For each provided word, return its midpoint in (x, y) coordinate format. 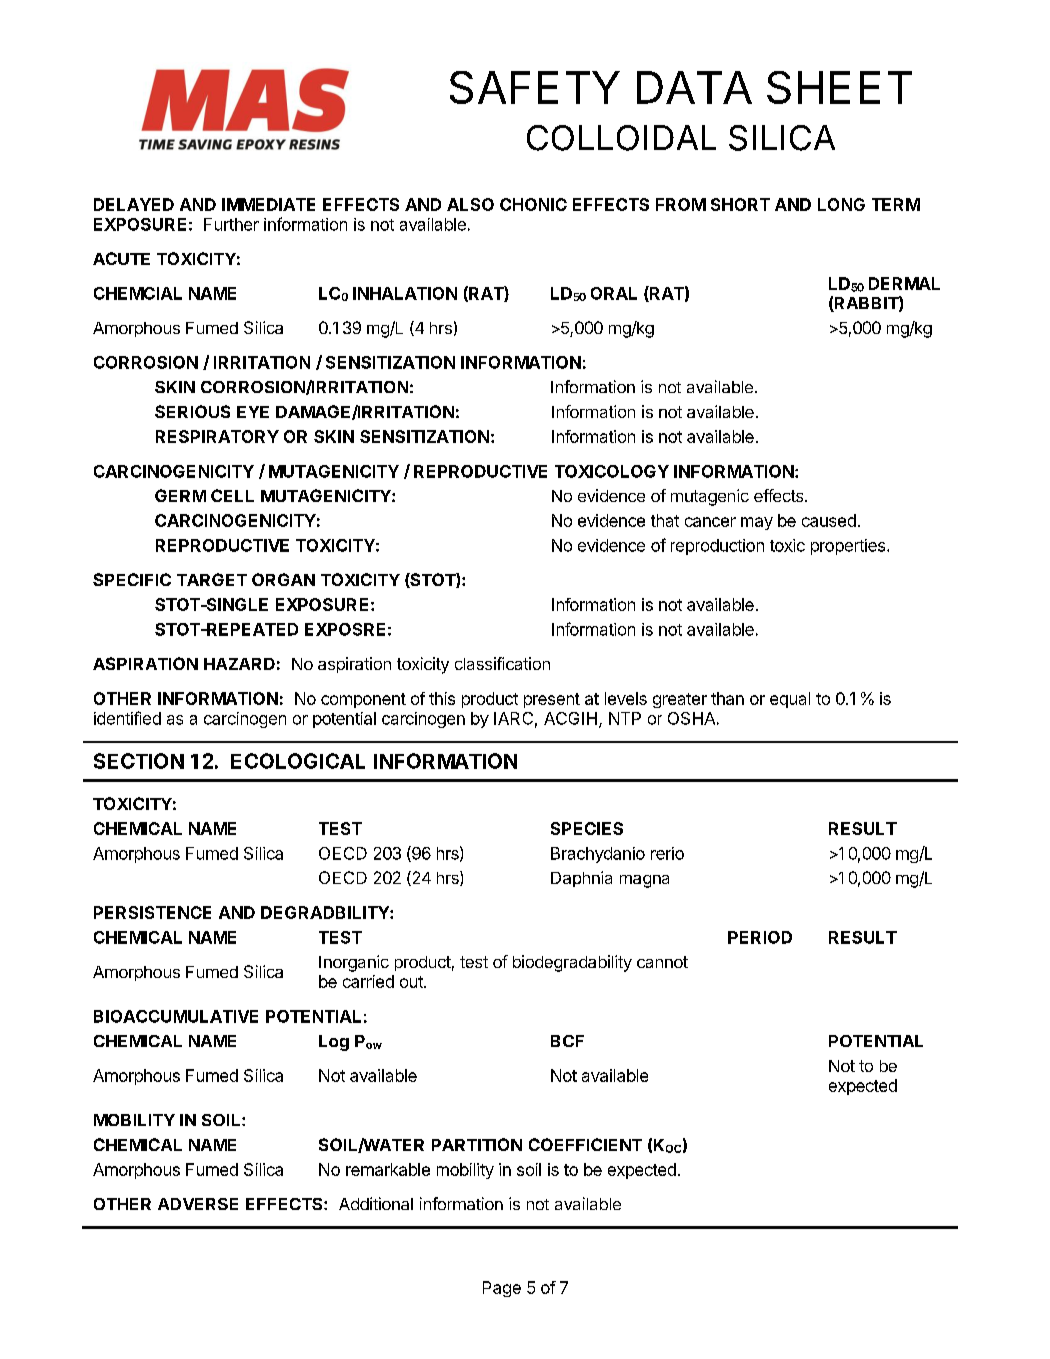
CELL (232, 495)
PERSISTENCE (152, 912)
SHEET (839, 87)
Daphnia (581, 879)
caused (829, 520)
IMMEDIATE (268, 204)
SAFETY (535, 87)
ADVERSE (198, 1204)
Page (502, 1289)
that (665, 520)
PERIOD (760, 937)
